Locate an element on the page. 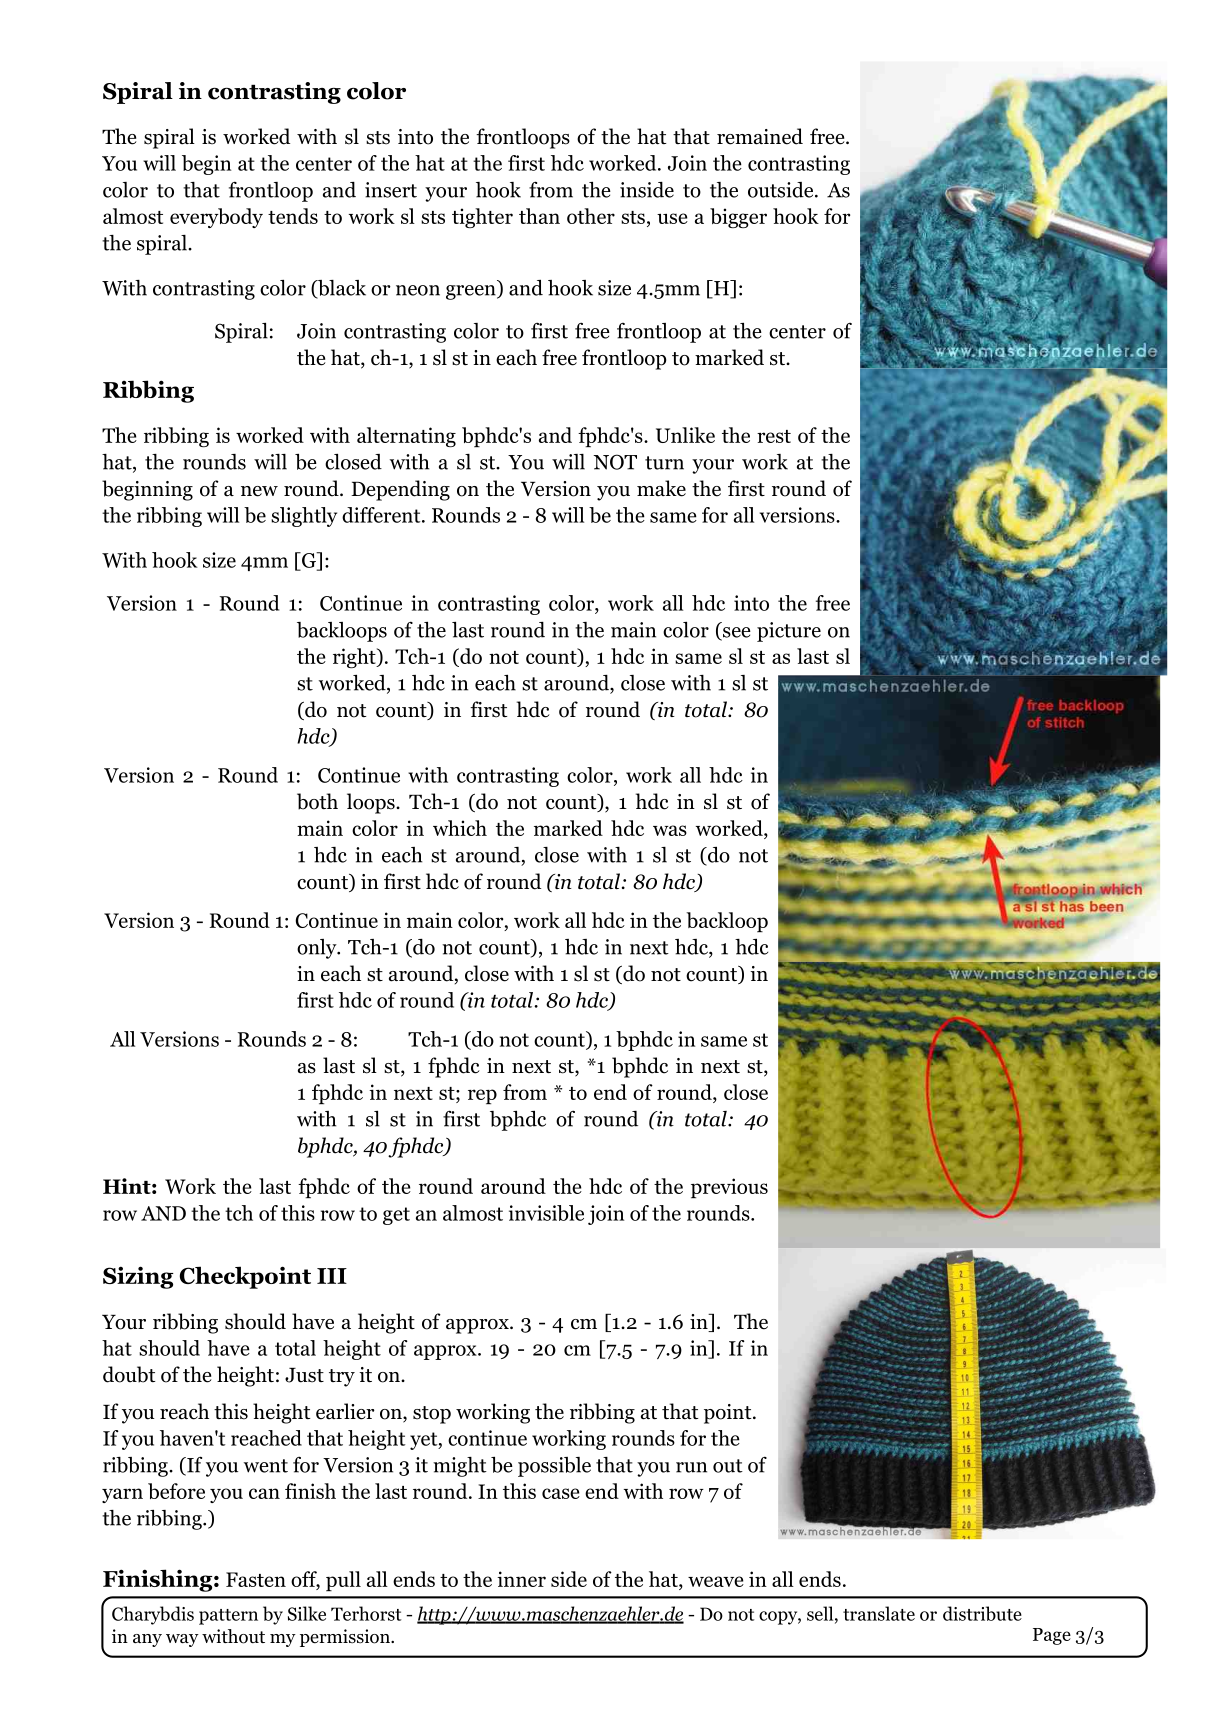  bigger is located at coordinates (738, 218).
